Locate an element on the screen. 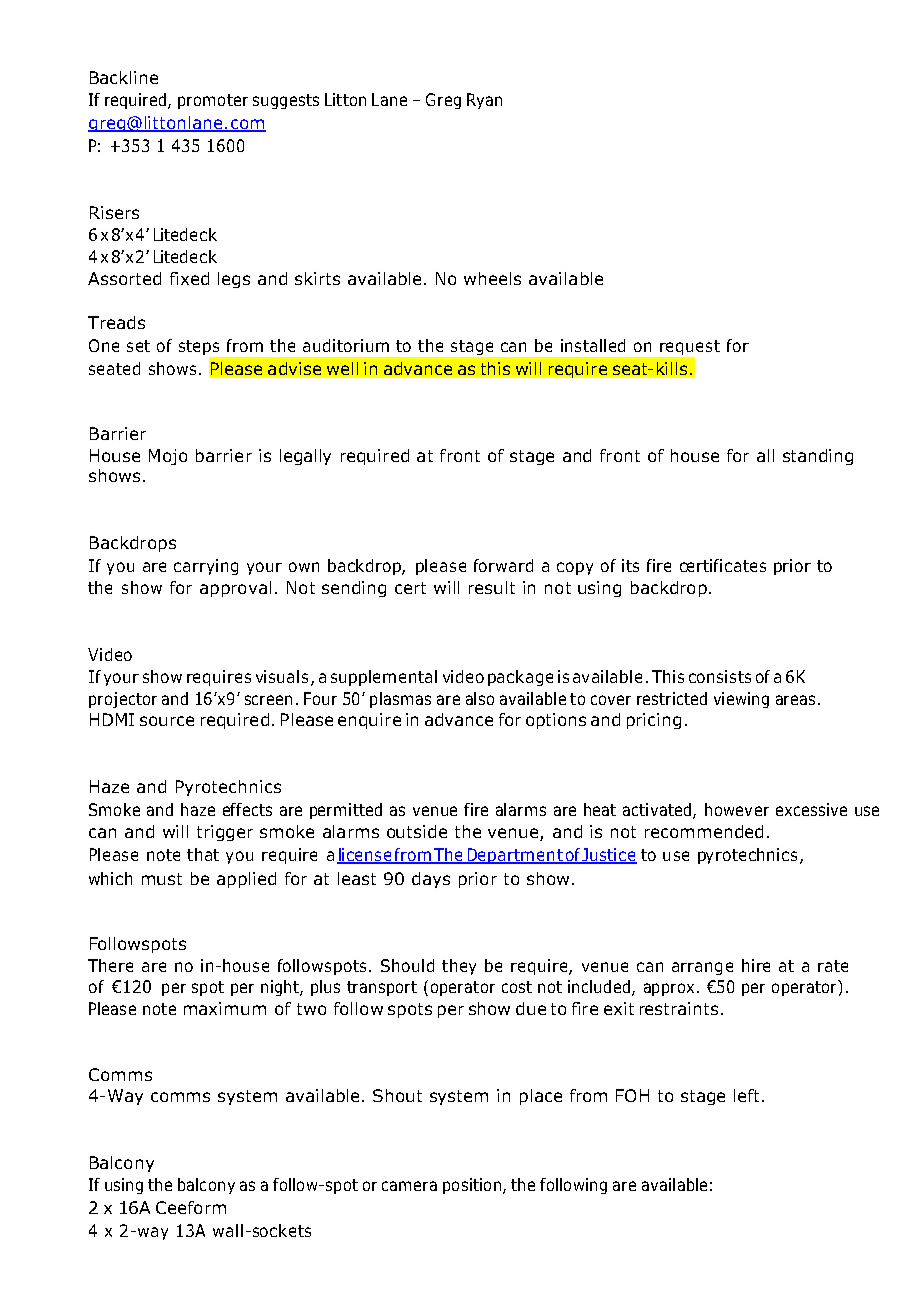 The width and height of the screenshot is (924, 1308). must is located at coordinates (162, 879).
